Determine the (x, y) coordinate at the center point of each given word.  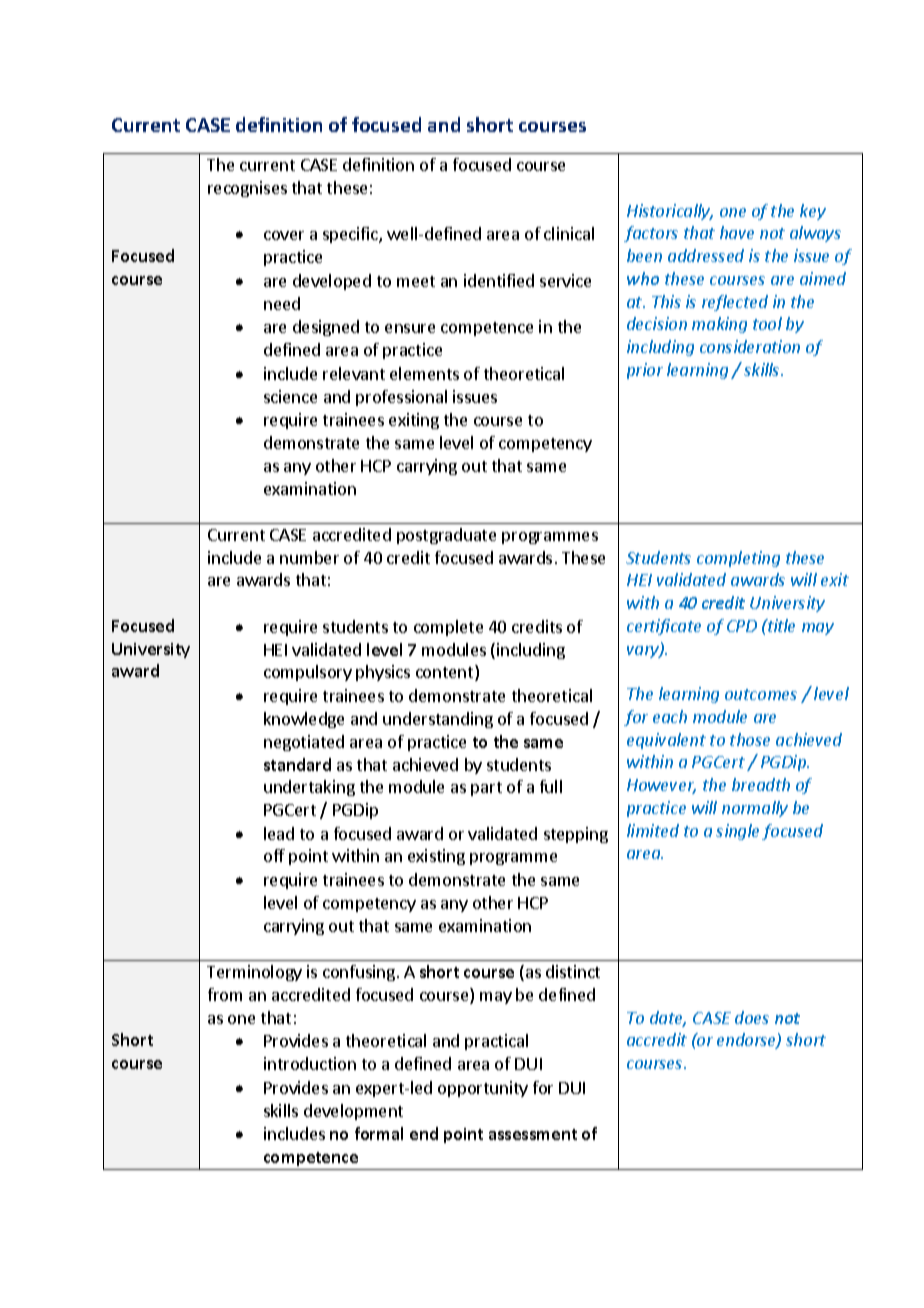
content (446, 674)
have (737, 232)
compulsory (308, 673)
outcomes (761, 694)
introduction (310, 1063)
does (752, 1017)
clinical (569, 233)
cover (284, 235)
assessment (533, 1134)
